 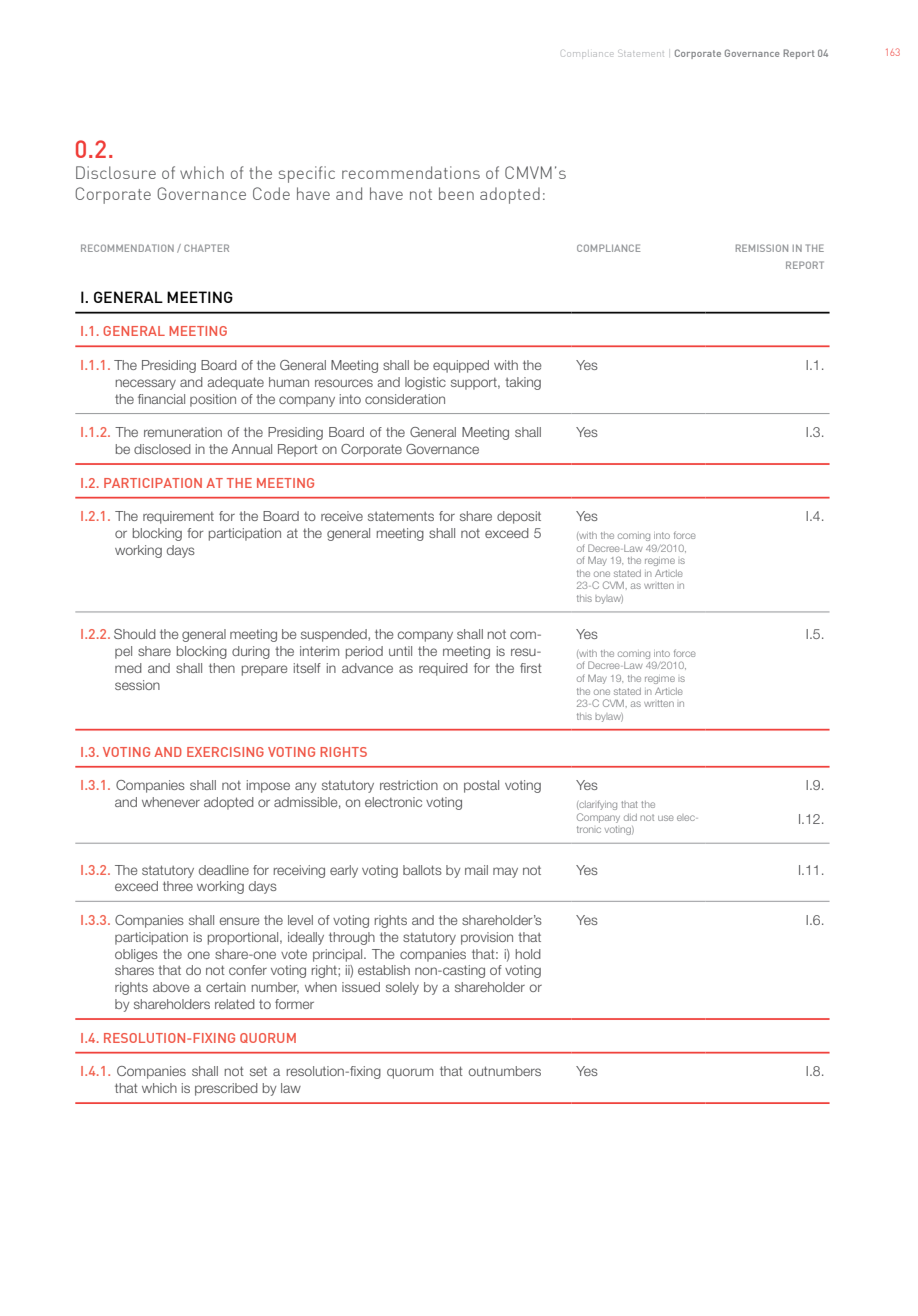 I want to click on provision, so click(x=487, y=938).
